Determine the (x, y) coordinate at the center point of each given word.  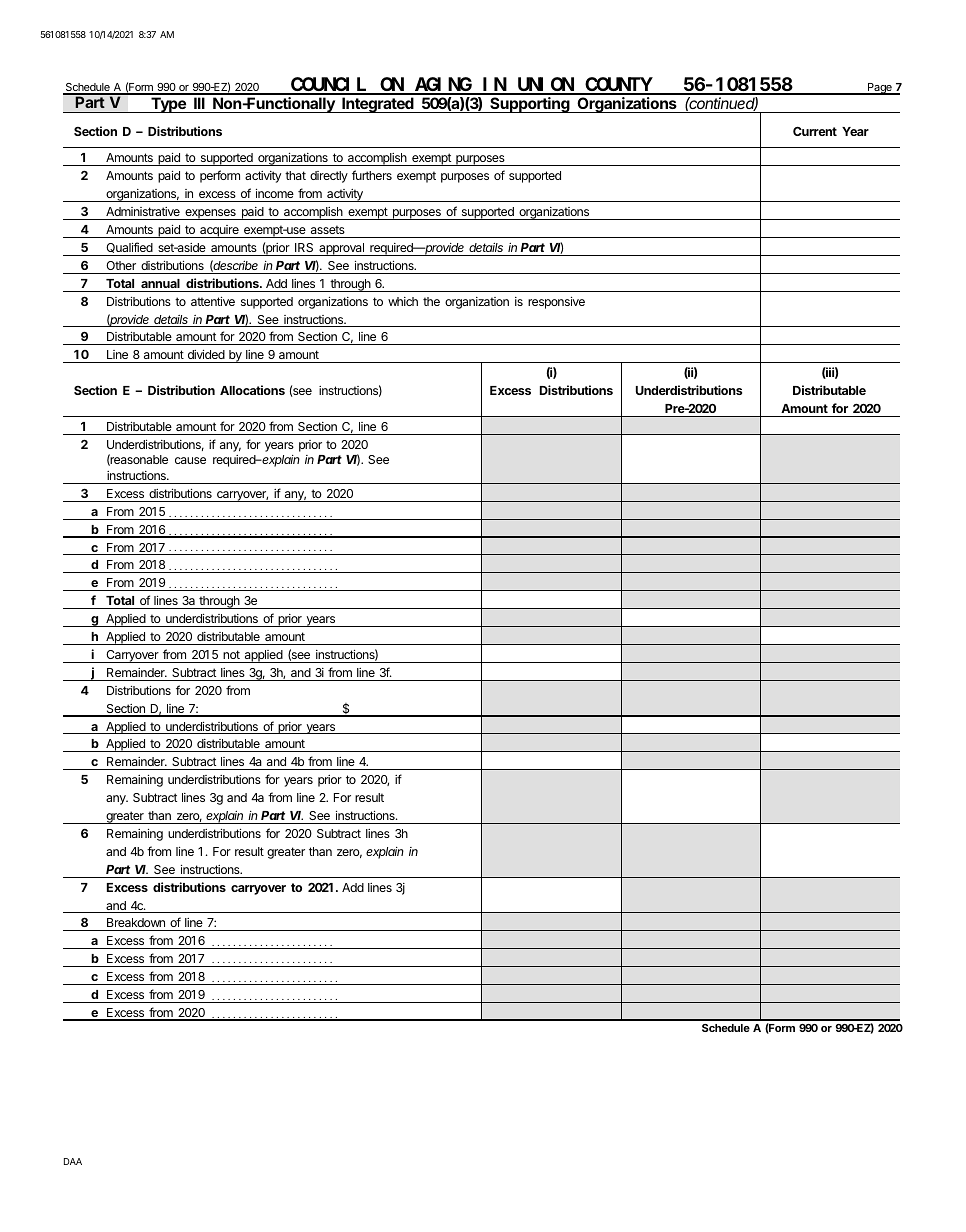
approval (341, 249)
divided (206, 354)
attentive (213, 301)
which (403, 301)
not (231, 654)
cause (190, 460)
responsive (556, 303)
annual (160, 283)
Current (815, 131)
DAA (73, 1161)
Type (168, 105)
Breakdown (135, 924)
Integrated (378, 105)
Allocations (252, 390)
